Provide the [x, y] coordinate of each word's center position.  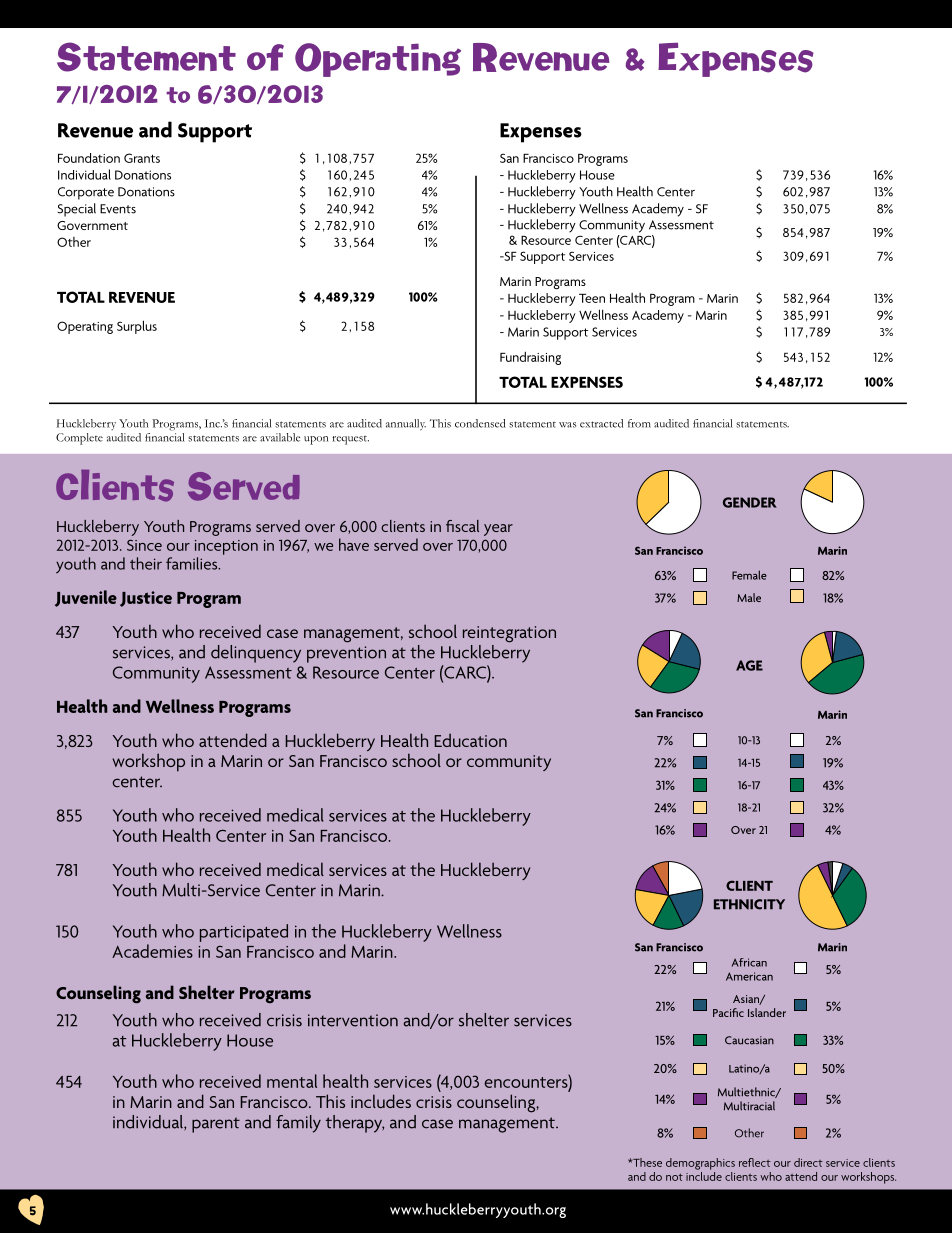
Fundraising [530, 358]
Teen [592, 298]
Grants [142, 158]
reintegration [509, 634]
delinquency [256, 654]
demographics [700, 1164]
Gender [750, 502]
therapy [355, 1124]
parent [216, 1125]
